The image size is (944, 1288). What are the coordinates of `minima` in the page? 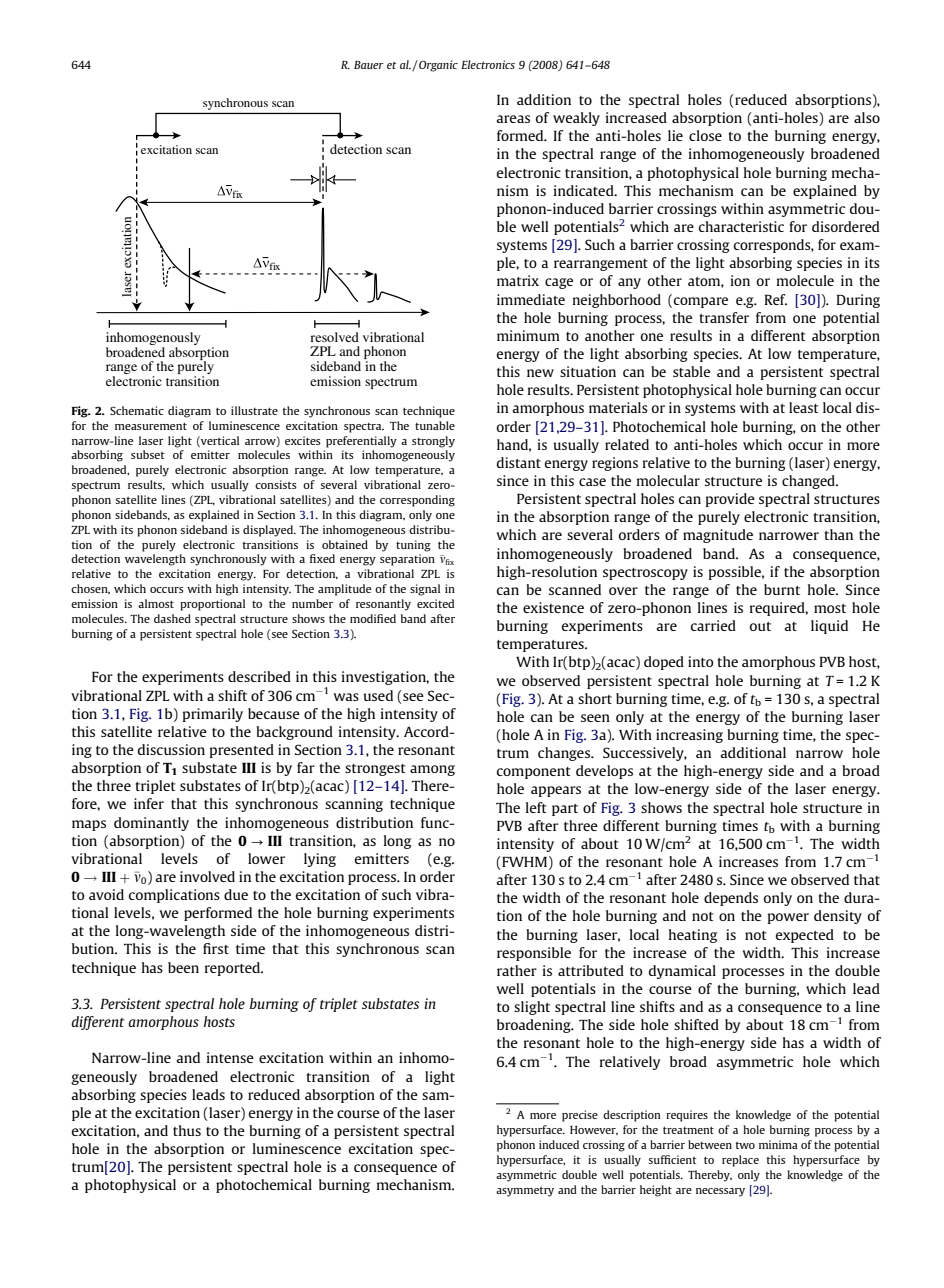 It's located at (778, 1144).
